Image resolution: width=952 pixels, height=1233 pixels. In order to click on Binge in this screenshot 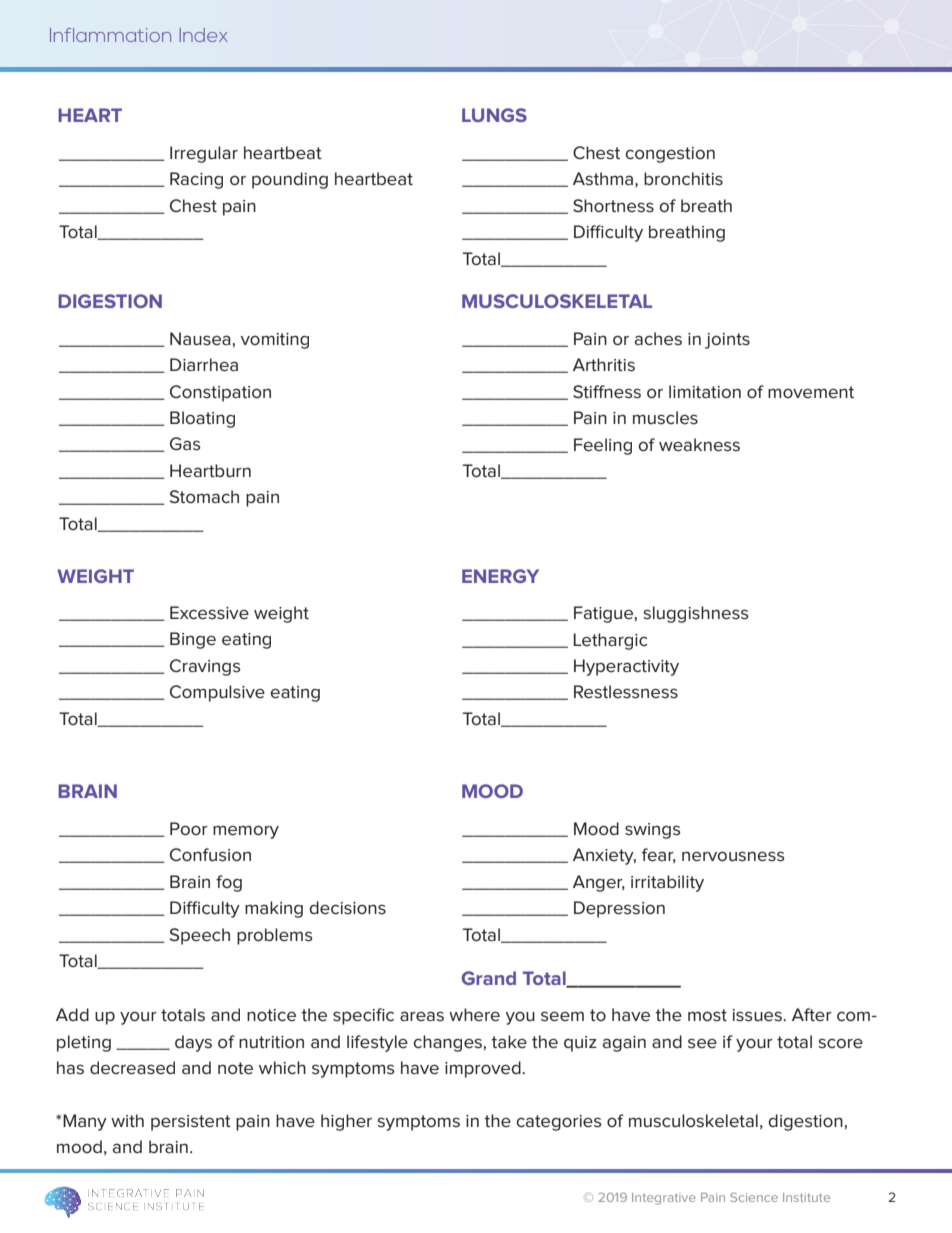, I will do `click(193, 640)`.
